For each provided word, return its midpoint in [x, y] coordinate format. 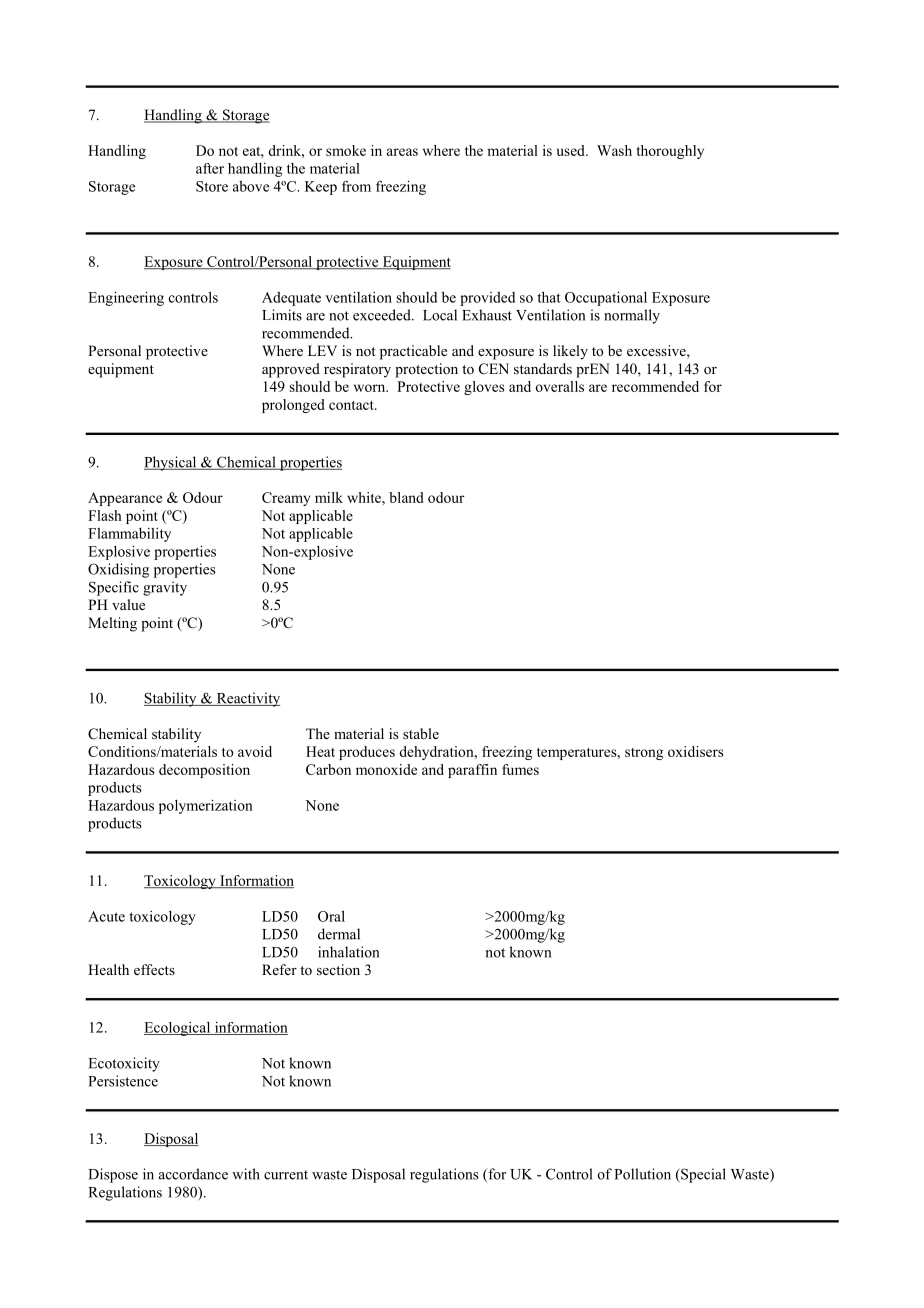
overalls [560, 386]
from [356, 186]
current [286, 1175]
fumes [520, 769]
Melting [112, 624]
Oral [331, 916]
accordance [193, 1174]
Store [212, 186]
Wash [614, 150]
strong [644, 754]
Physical [171, 463]
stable [421, 733]
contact [352, 405]
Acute [106, 916]
